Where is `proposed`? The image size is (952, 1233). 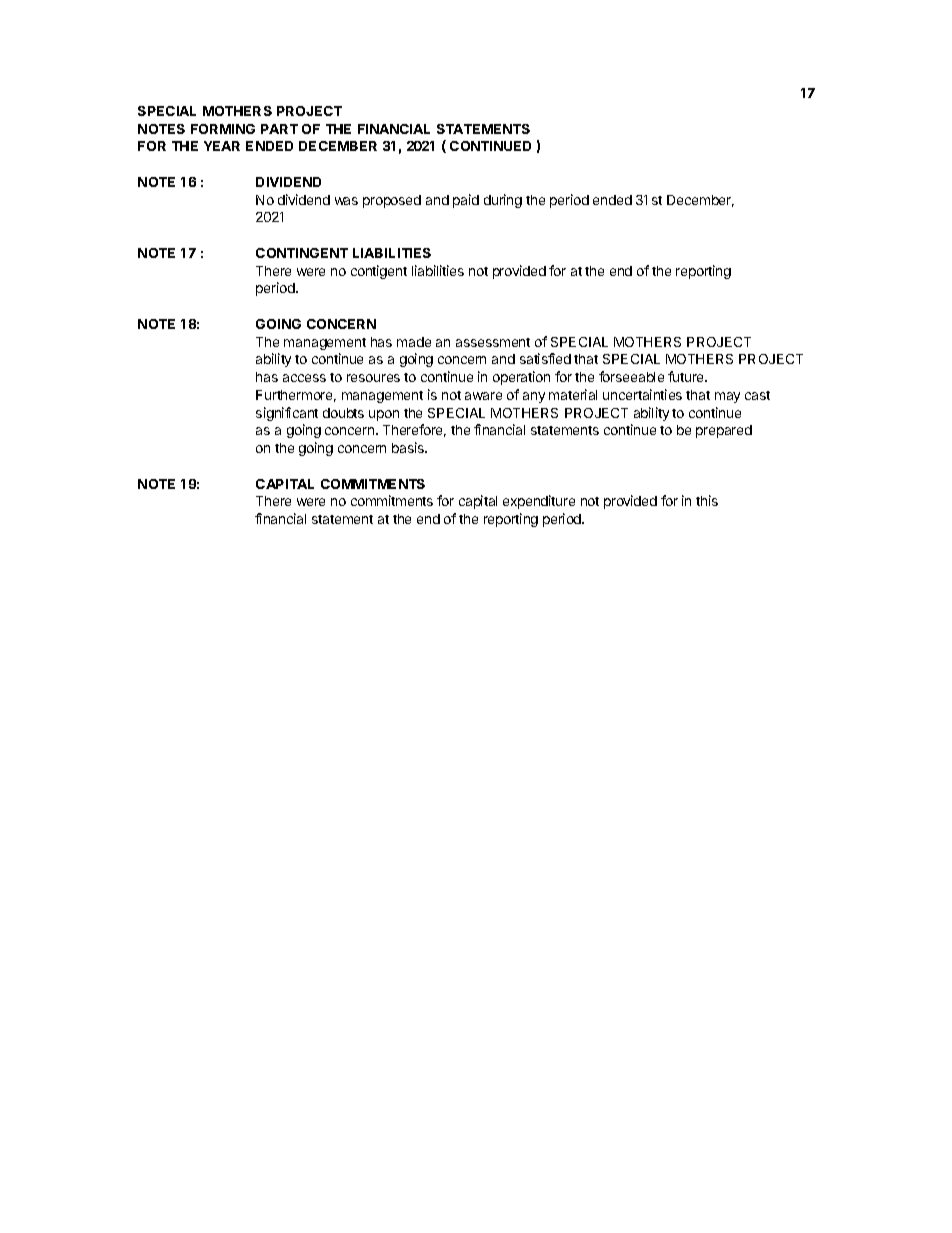 proposed is located at coordinates (392, 201).
